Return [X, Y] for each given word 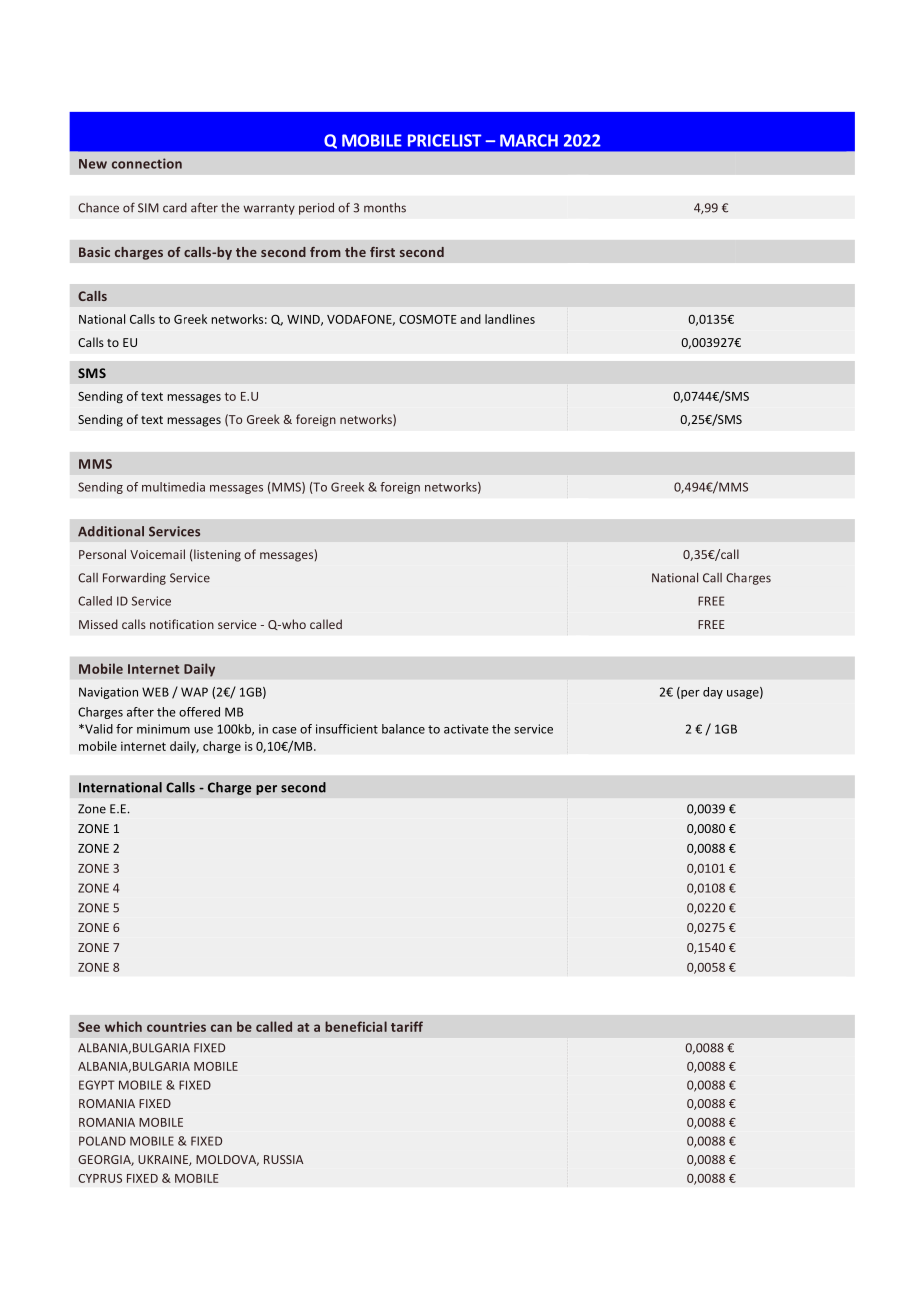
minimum [163, 729]
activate [466, 729]
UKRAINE [164, 1160]
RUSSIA [283, 1159]
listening [217, 555]
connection [147, 163]
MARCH [529, 140]
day [713, 693]
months [385, 208]
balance [403, 729]
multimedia [173, 487]
